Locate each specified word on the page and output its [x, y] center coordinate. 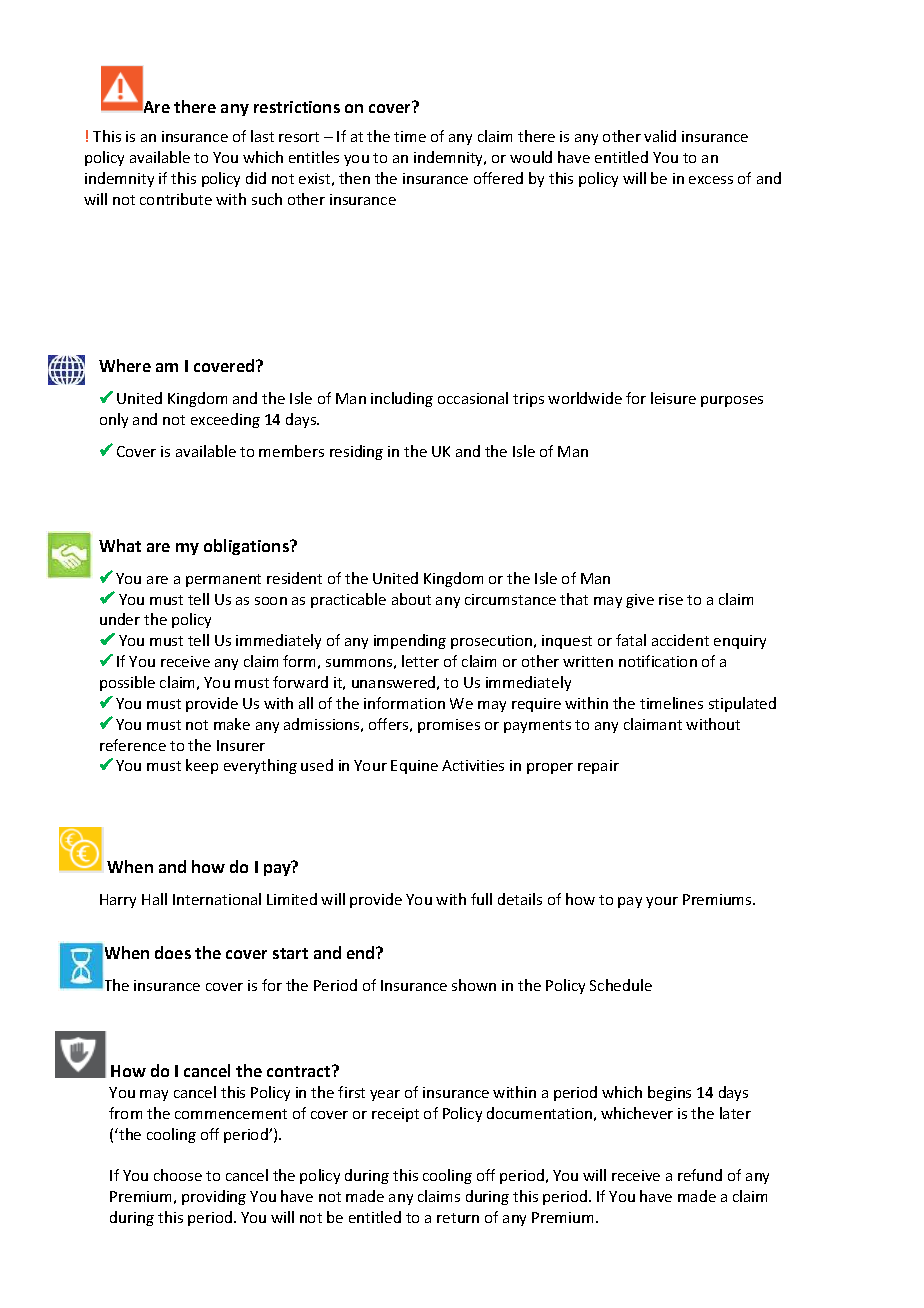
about [411, 599]
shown [474, 985]
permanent [223, 580]
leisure [673, 398]
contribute [176, 199]
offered [498, 178]
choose [178, 1175]
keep [202, 766]
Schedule [621, 985]
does [173, 952]
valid [660, 136]
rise [671, 599]
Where [125, 365]
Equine [414, 767]
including [402, 399]
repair [598, 767]
